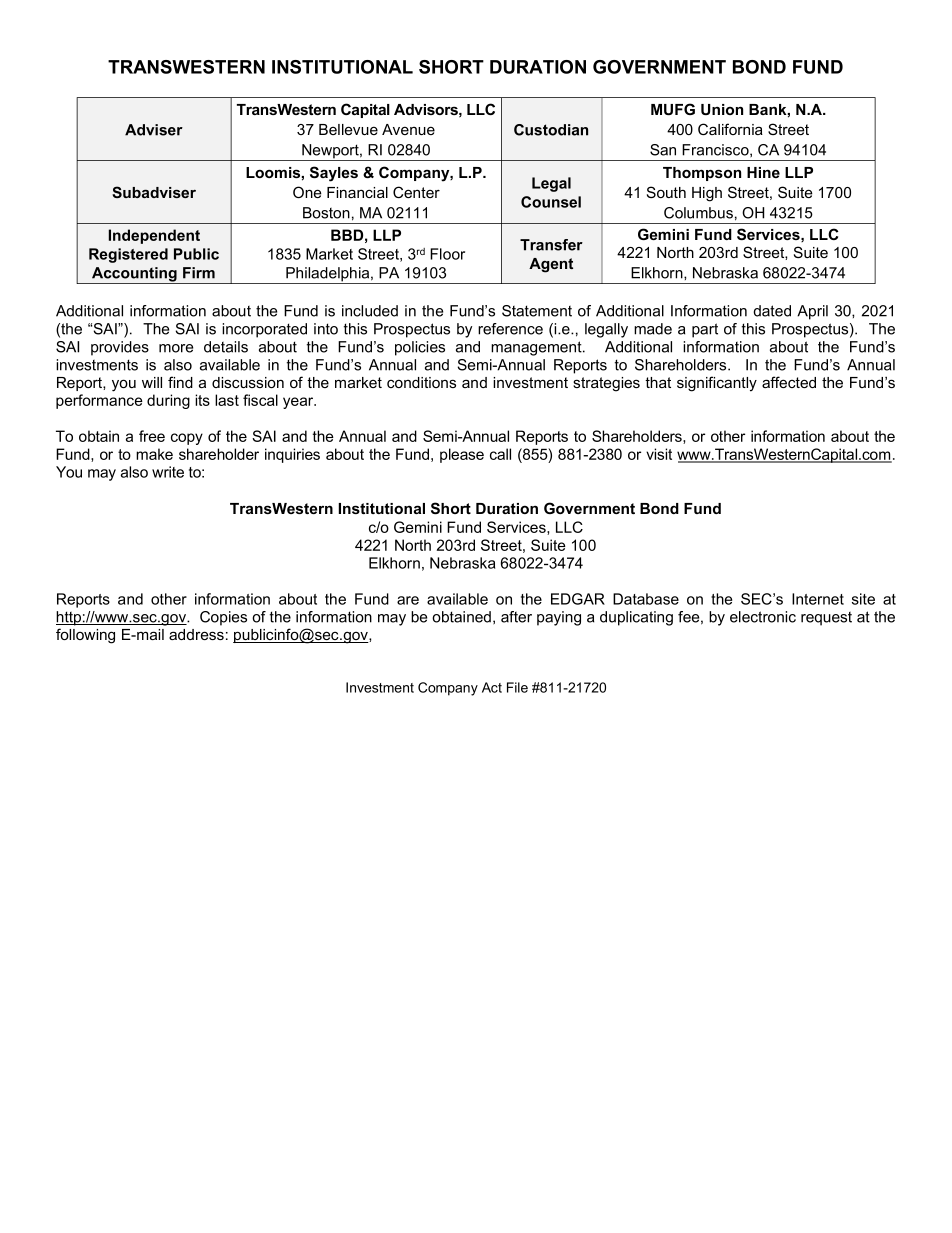 This screenshot has height=1233, width=952. I want to click on address, so click(196, 634).
